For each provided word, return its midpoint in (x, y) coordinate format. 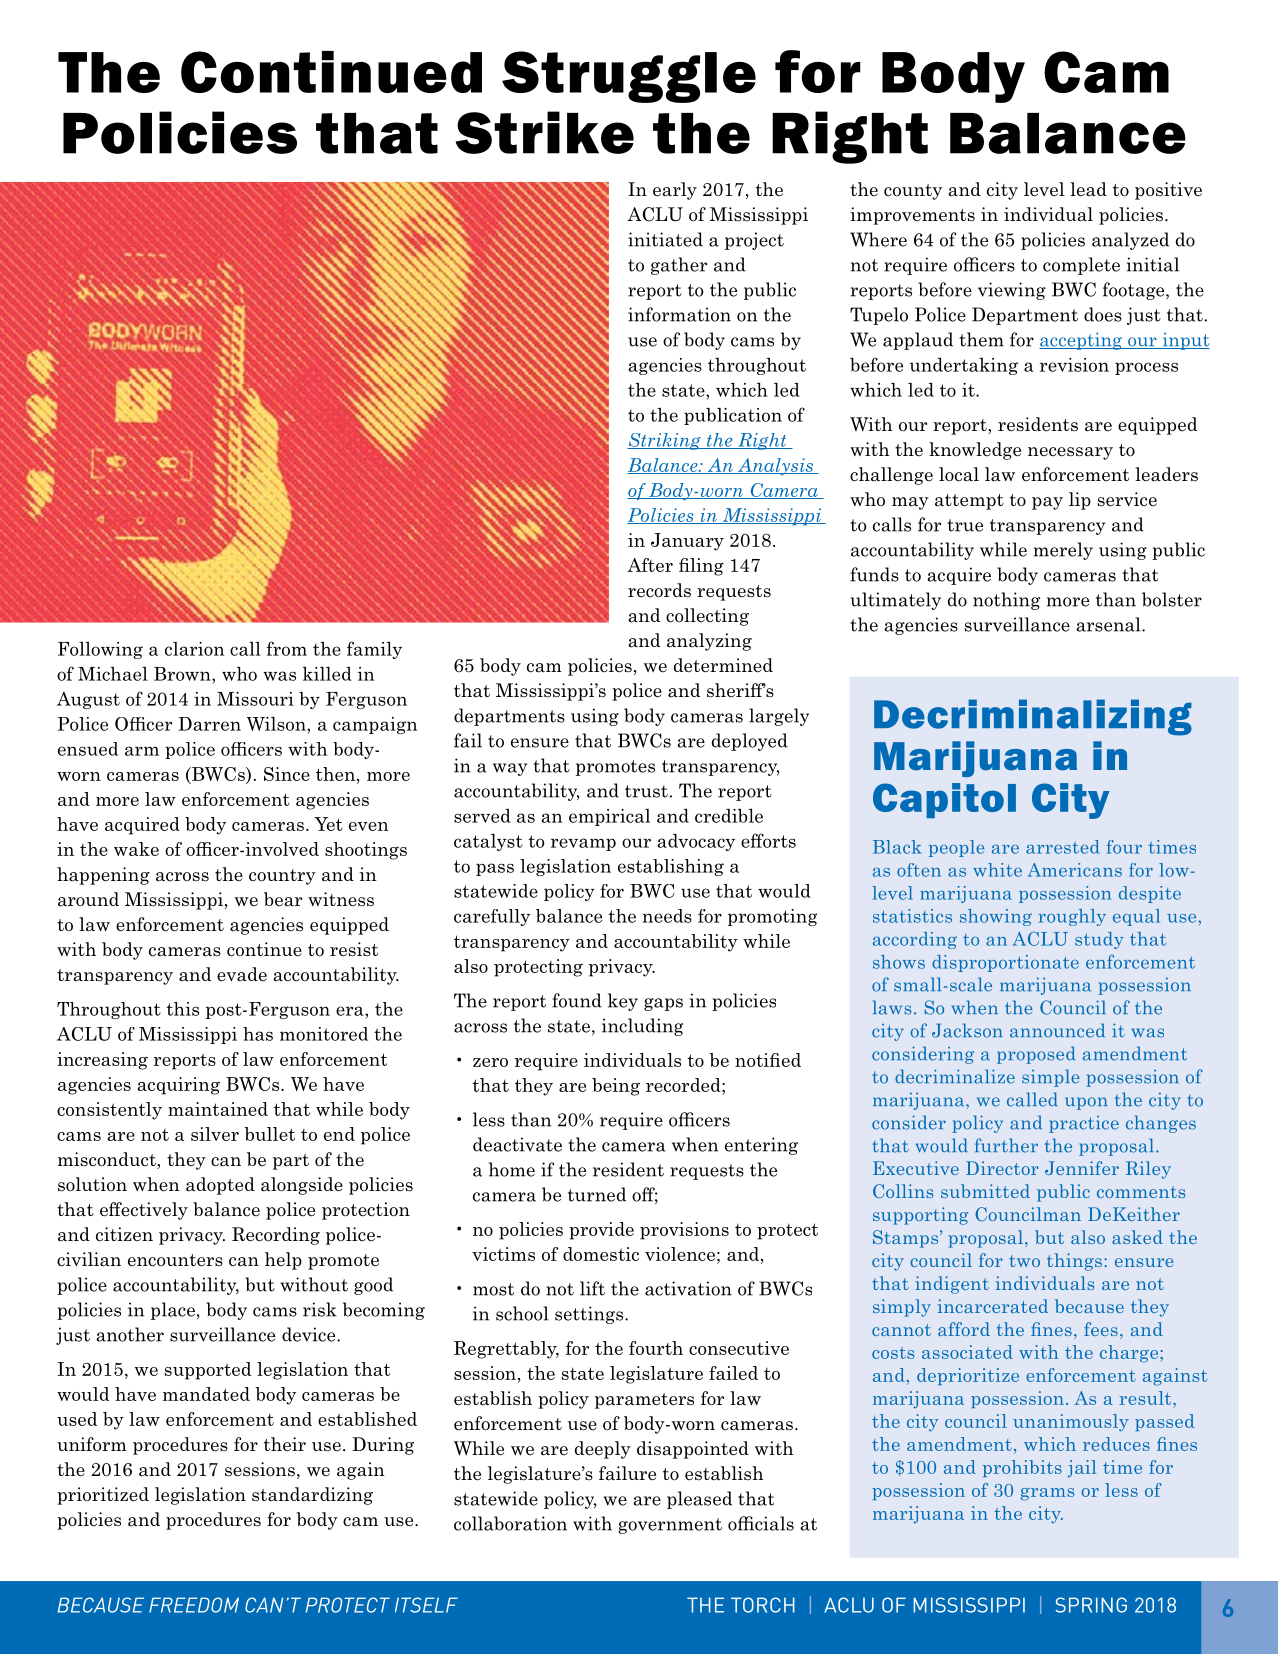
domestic (601, 1254)
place (173, 1311)
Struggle (629, 77)
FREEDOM (194, 1605)
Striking (665, 441)
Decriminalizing (1033, 717)
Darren (209, 724)
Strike (545, 132)
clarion (194, 649)
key (623, 1002)
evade (242, 974)
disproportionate (1005, 963)
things (1074, 1262)
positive (1168, 191)
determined (723, 665)
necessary (1070, 453)
